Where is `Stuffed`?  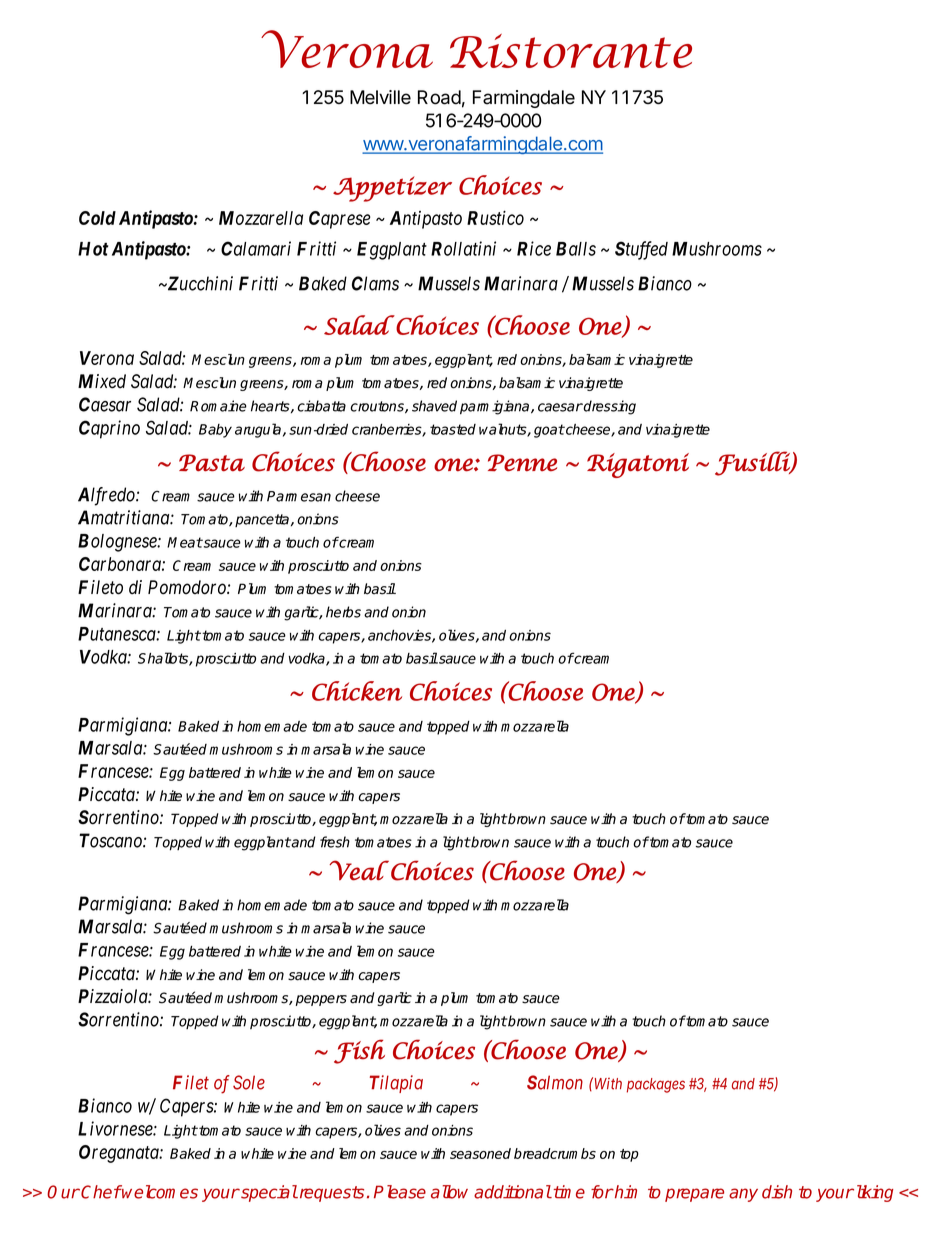 Stuffed is located at coordinates (641, 250).
